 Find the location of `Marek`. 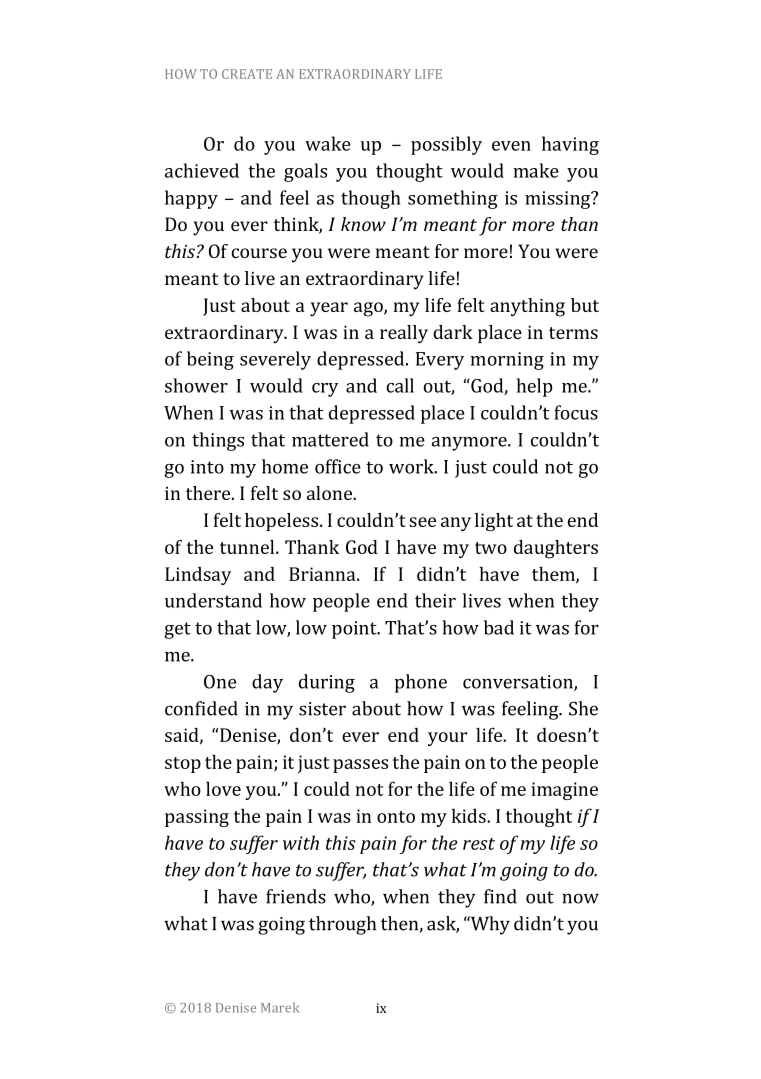

Marek is located at coordinates (280, 1007).
